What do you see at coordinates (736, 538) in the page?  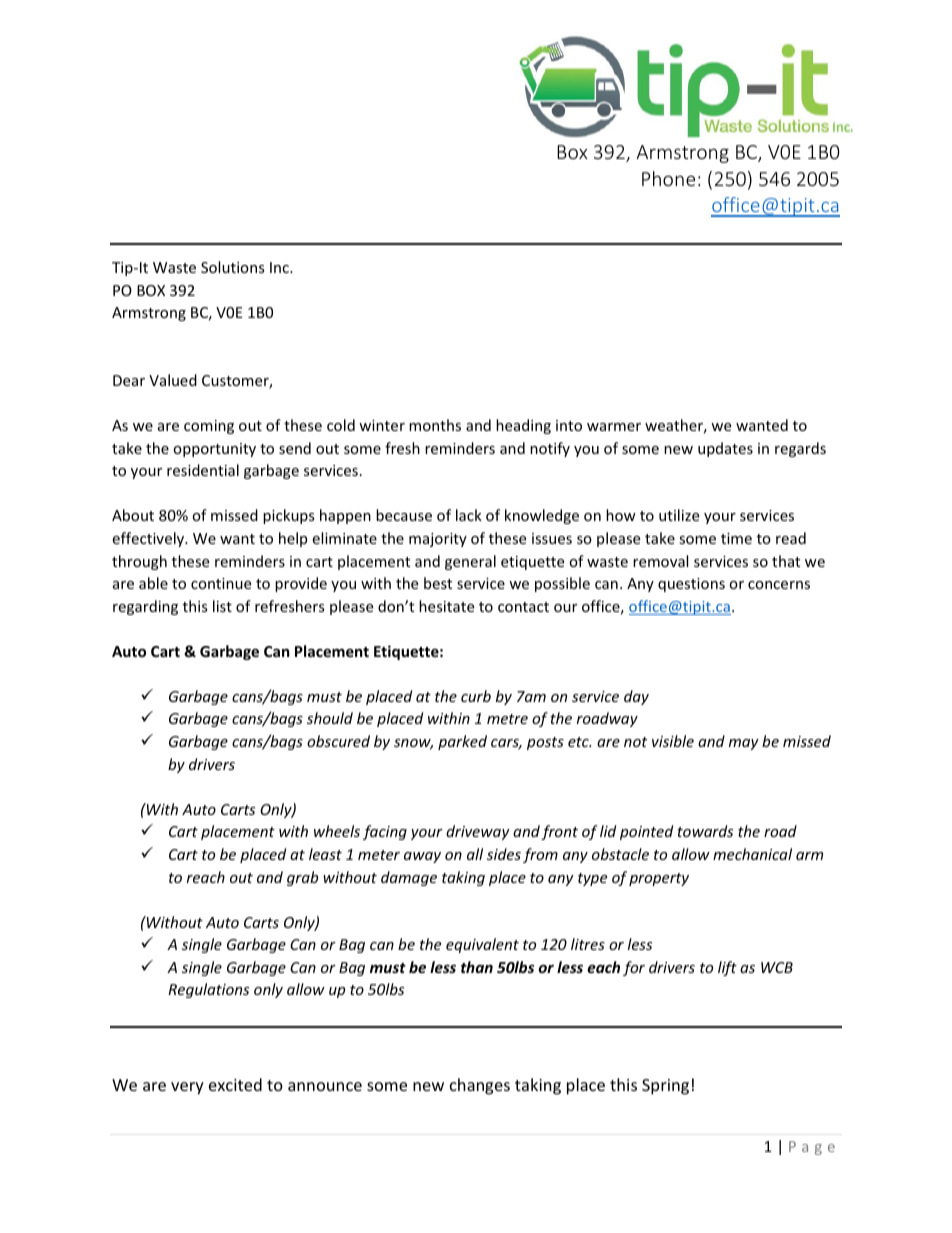 I see `time` at bounding box center [736, 538].
